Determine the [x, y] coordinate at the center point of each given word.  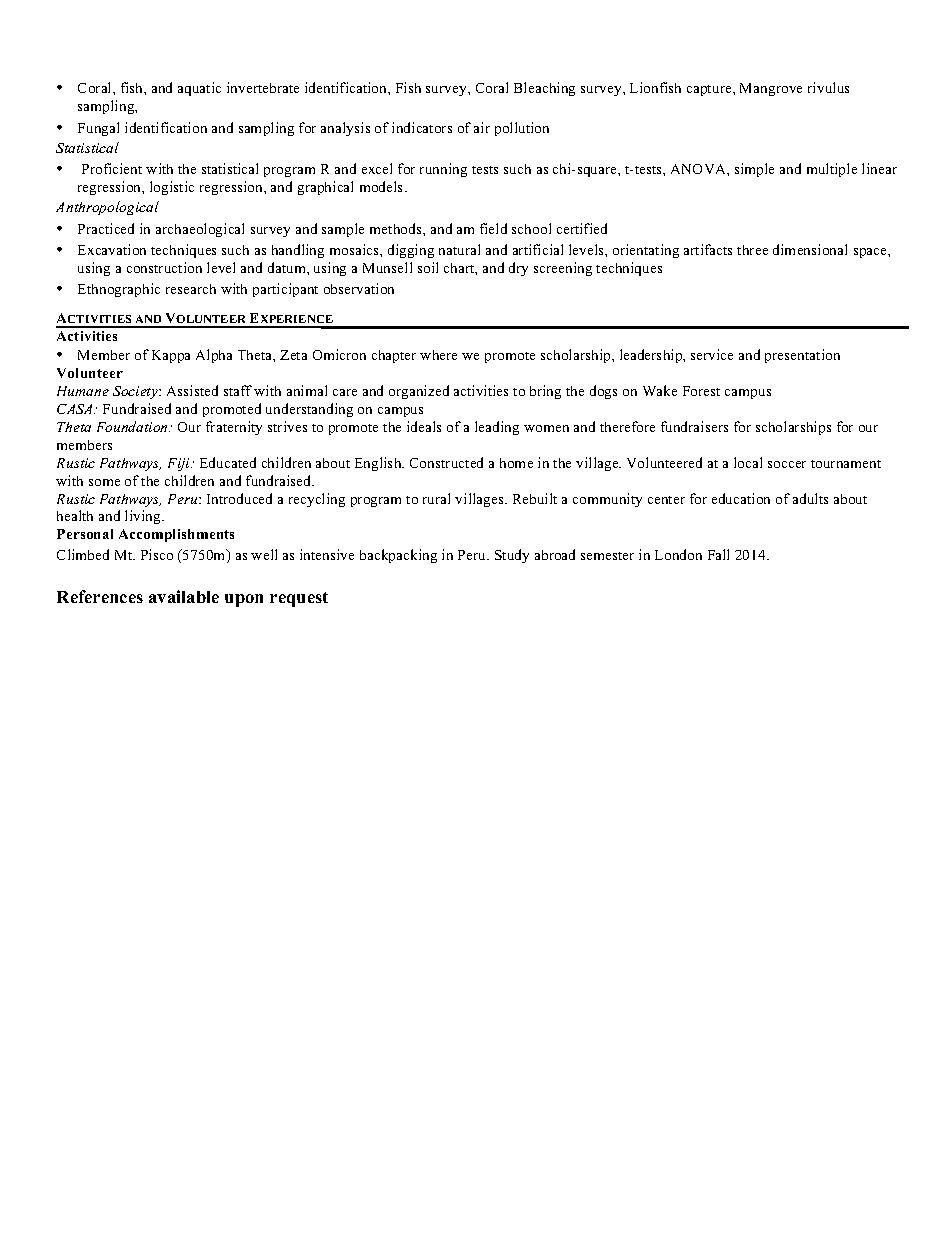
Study [512, 556]
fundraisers [694, 426]
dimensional [810, 249]
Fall [718, 554]
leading [497, 428]
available [184, 596]
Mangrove [771, 89]
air [482, 127]
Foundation [133, 426]
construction [164, 267]
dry [518, 269]
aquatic [199, 89]
